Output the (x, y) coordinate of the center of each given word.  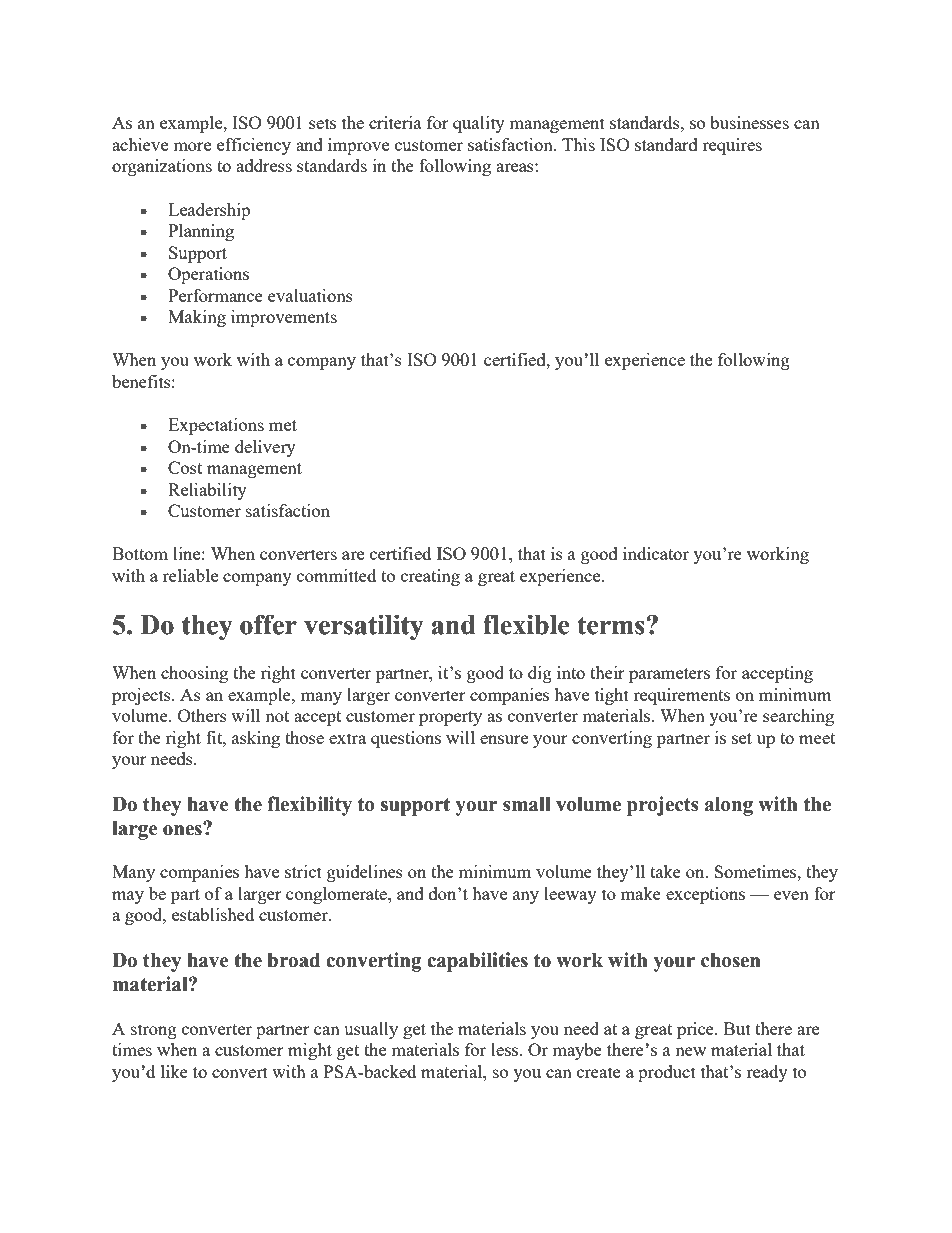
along (729, 806)
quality (479, 124)
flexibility (309, 806)
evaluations (310, 295)
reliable (190, 575)
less (506, 1049)
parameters (669, 675)
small (527, 804)
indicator (656, 553)
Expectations (216, 426)
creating (430, 577)
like (174, 1071)
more (192, 146)
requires (732, 146)
